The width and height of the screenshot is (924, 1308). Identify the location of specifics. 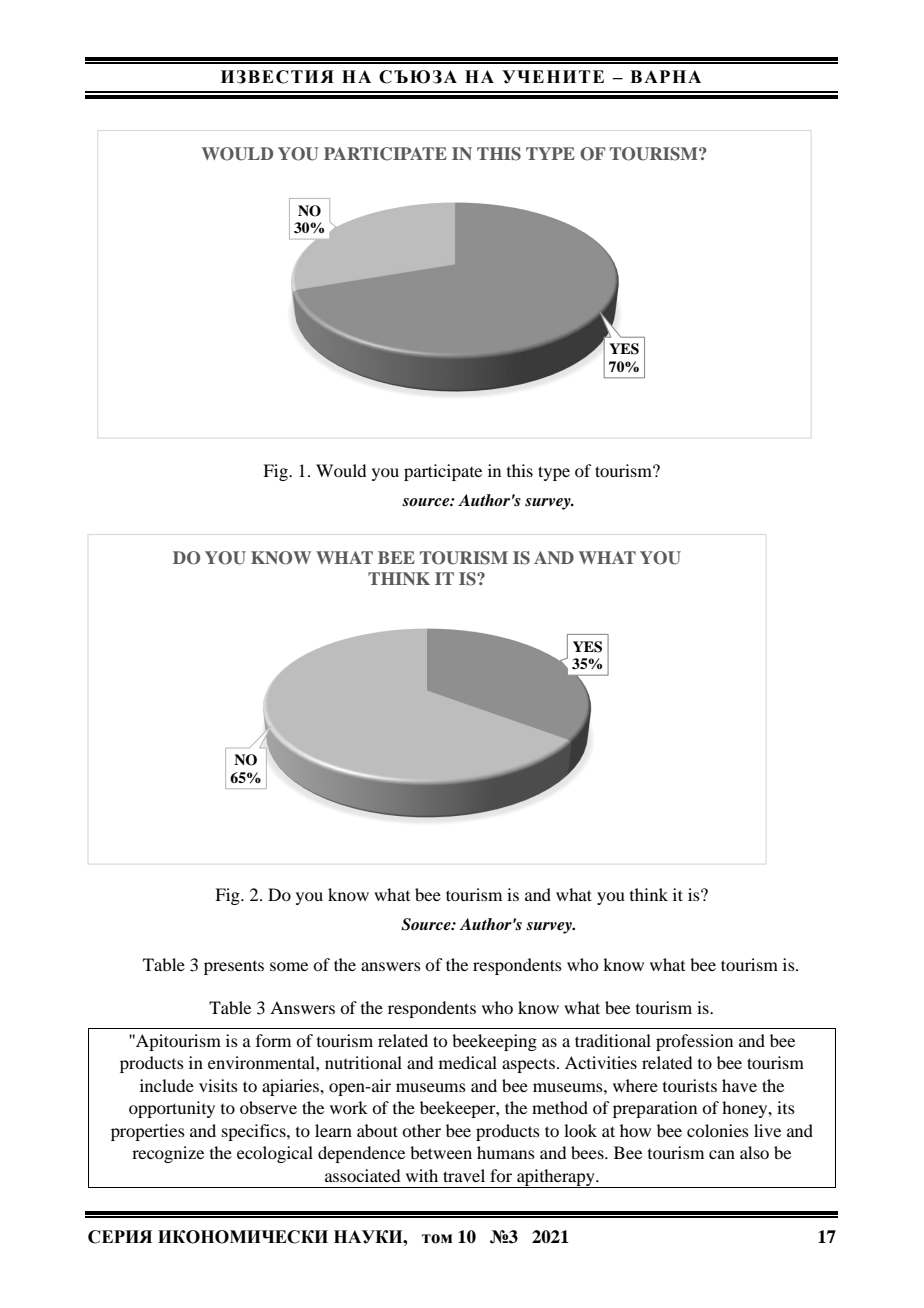
(255, 1132).
